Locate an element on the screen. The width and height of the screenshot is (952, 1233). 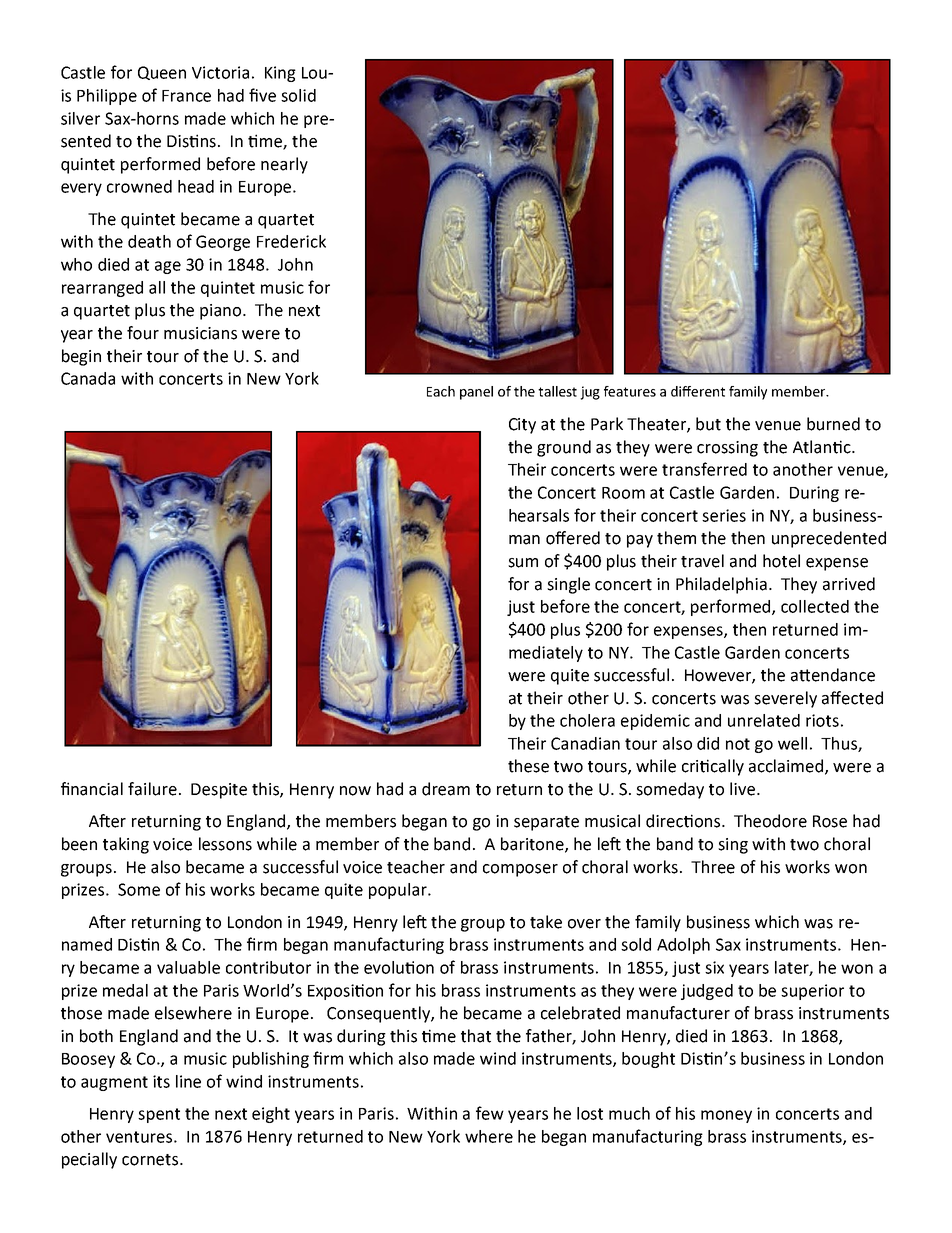
money is located at coordinates (726, 1116).
